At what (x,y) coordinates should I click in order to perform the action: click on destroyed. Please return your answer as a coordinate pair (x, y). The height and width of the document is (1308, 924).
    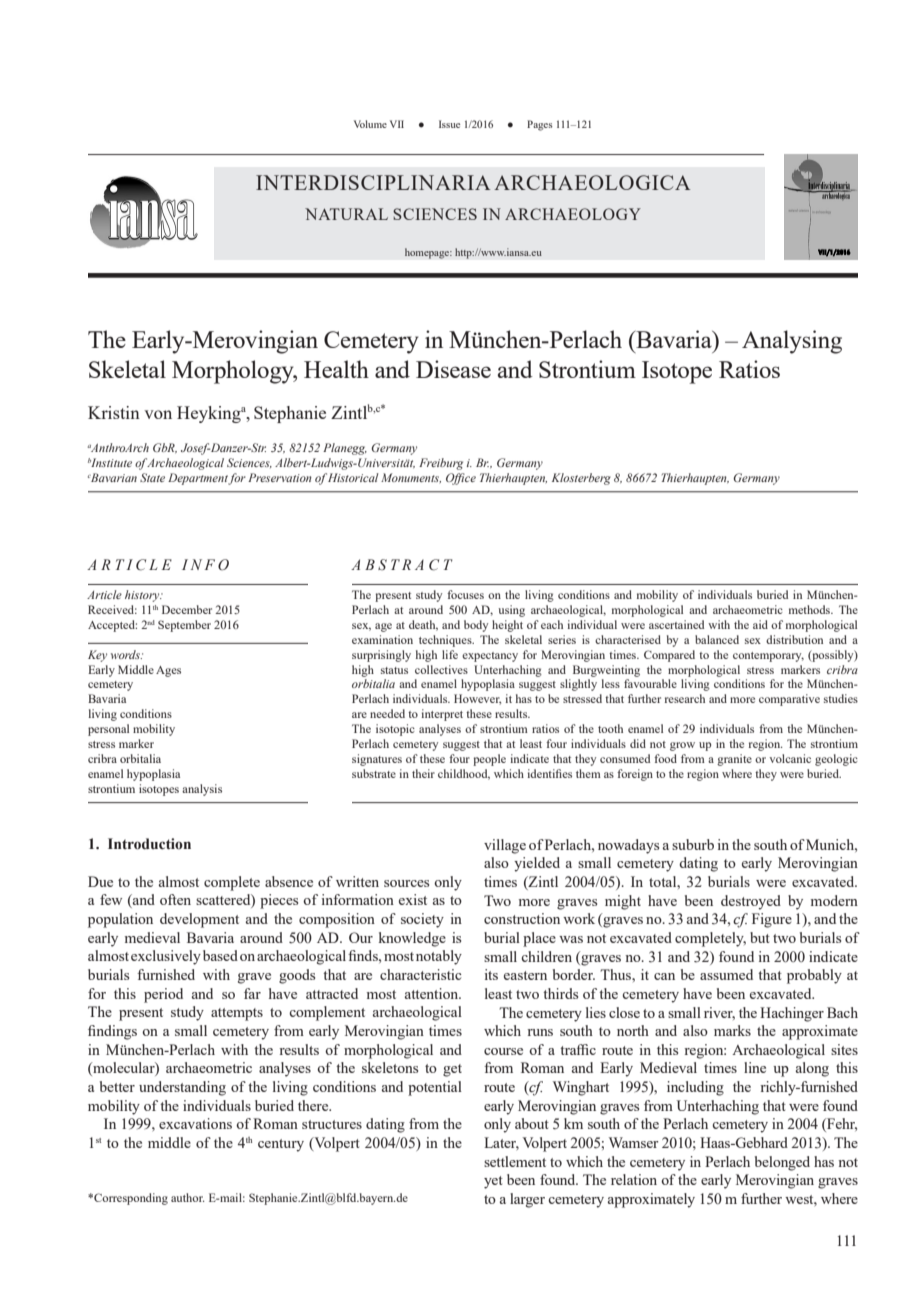
    Looking at the image, I should click on (751, 902).
